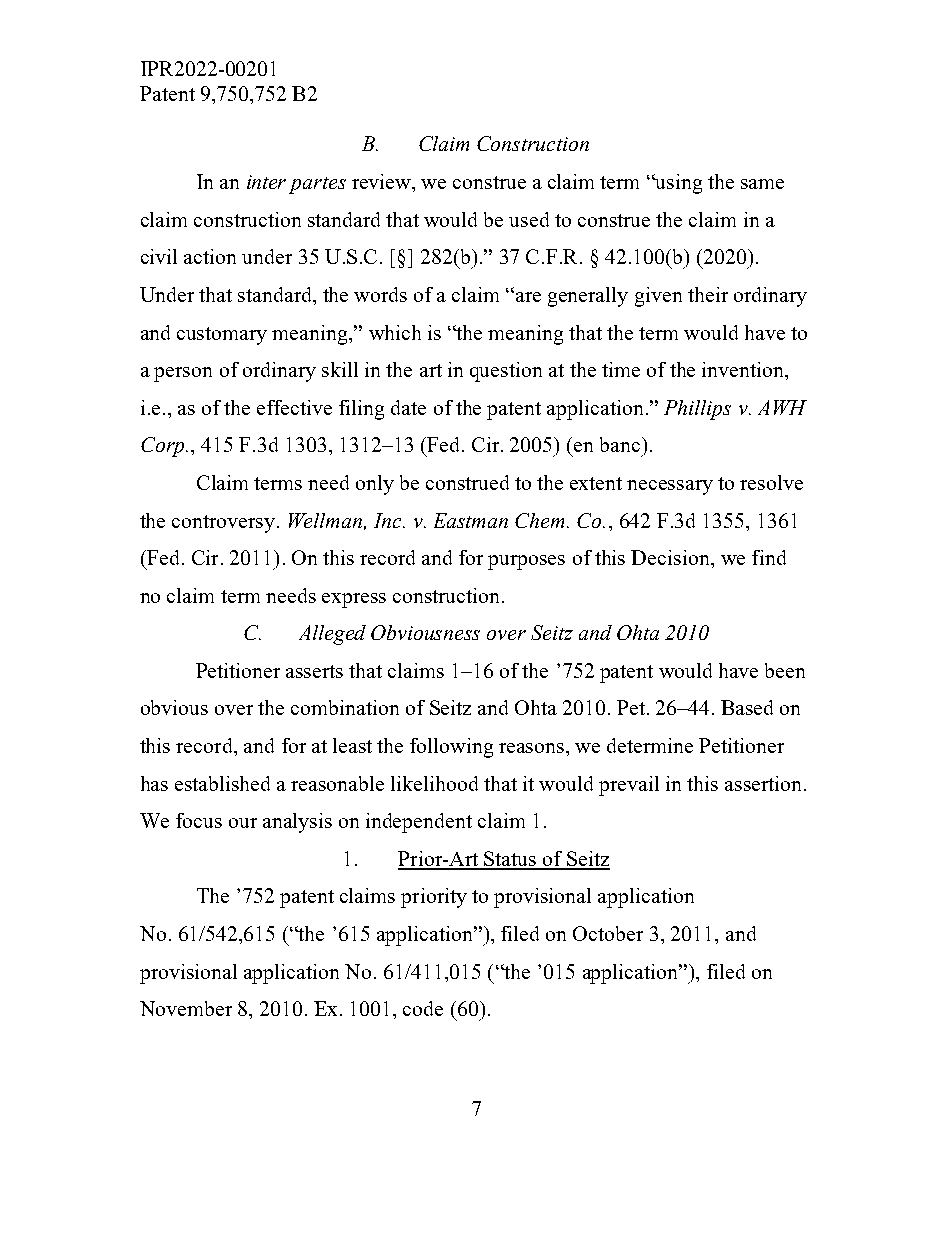  What do you see at coordinates (164, 447) in the screenshot?
I see `Corp` at bounding box center [164, 447].
